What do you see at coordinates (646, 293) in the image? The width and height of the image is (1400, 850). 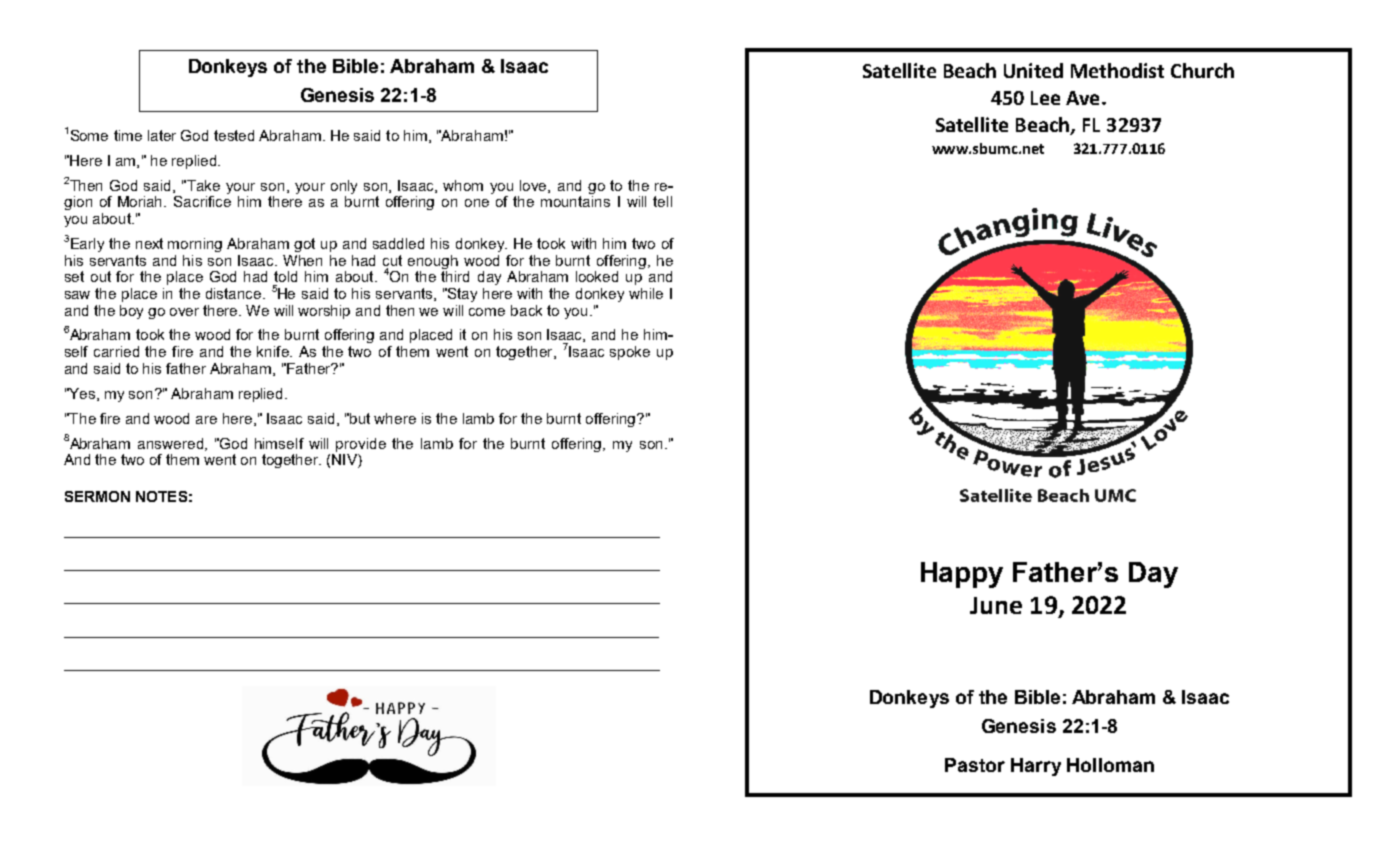 I see `while` at bounding box center [646, 293].
